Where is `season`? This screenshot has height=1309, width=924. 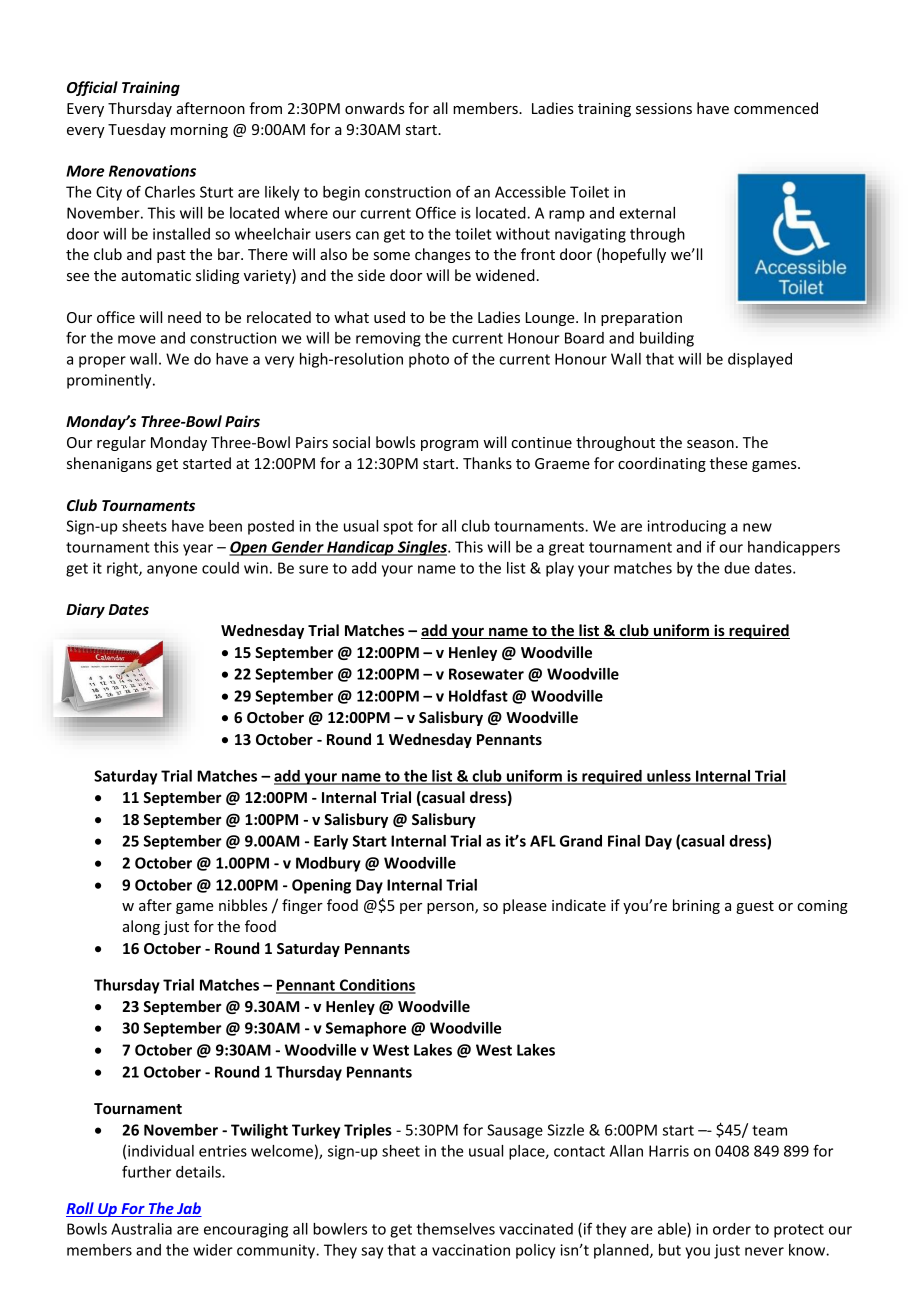
season is located at coordinates (710, 444).
